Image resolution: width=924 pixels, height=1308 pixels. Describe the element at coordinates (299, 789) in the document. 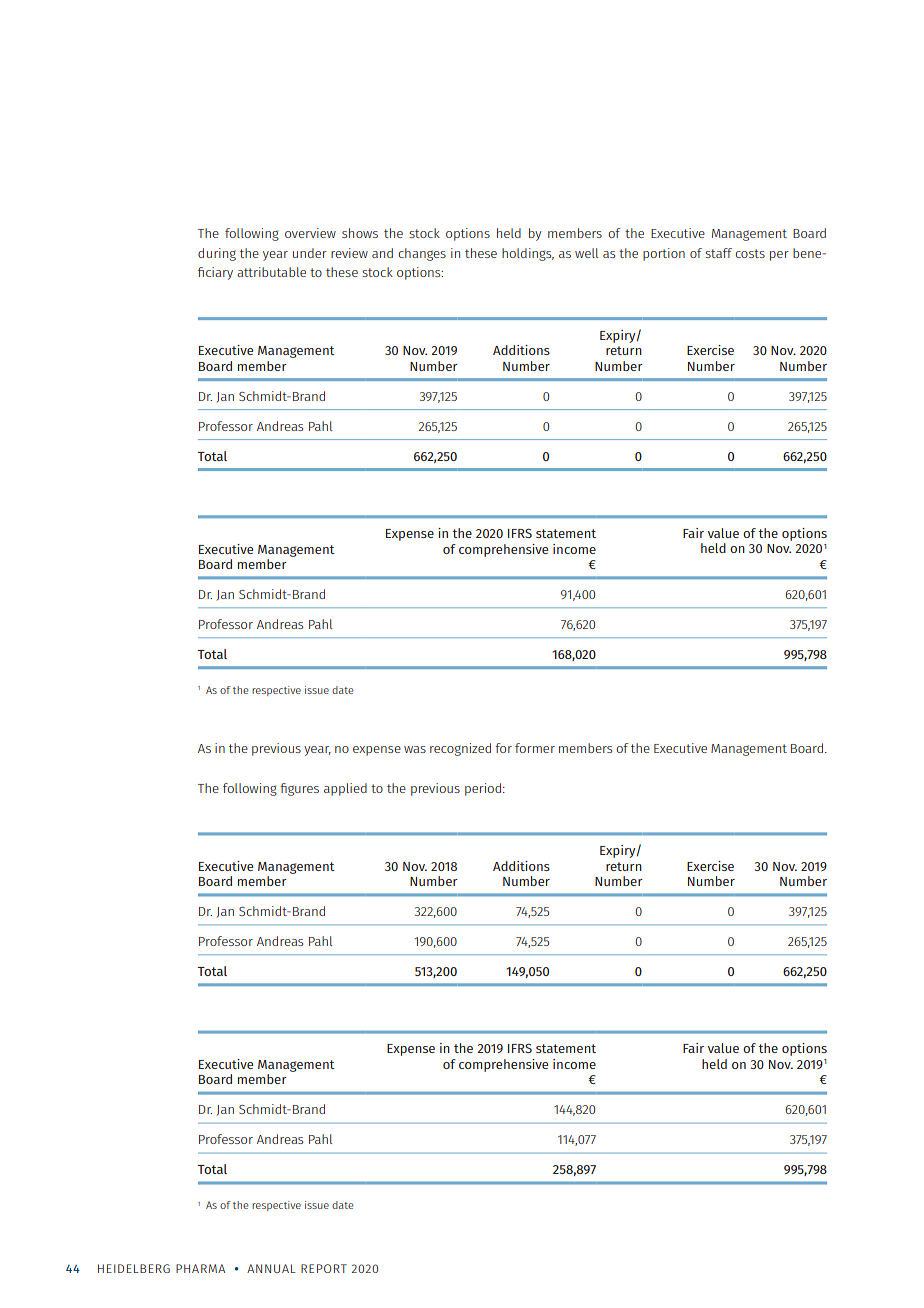

I see `figures` at that location.
